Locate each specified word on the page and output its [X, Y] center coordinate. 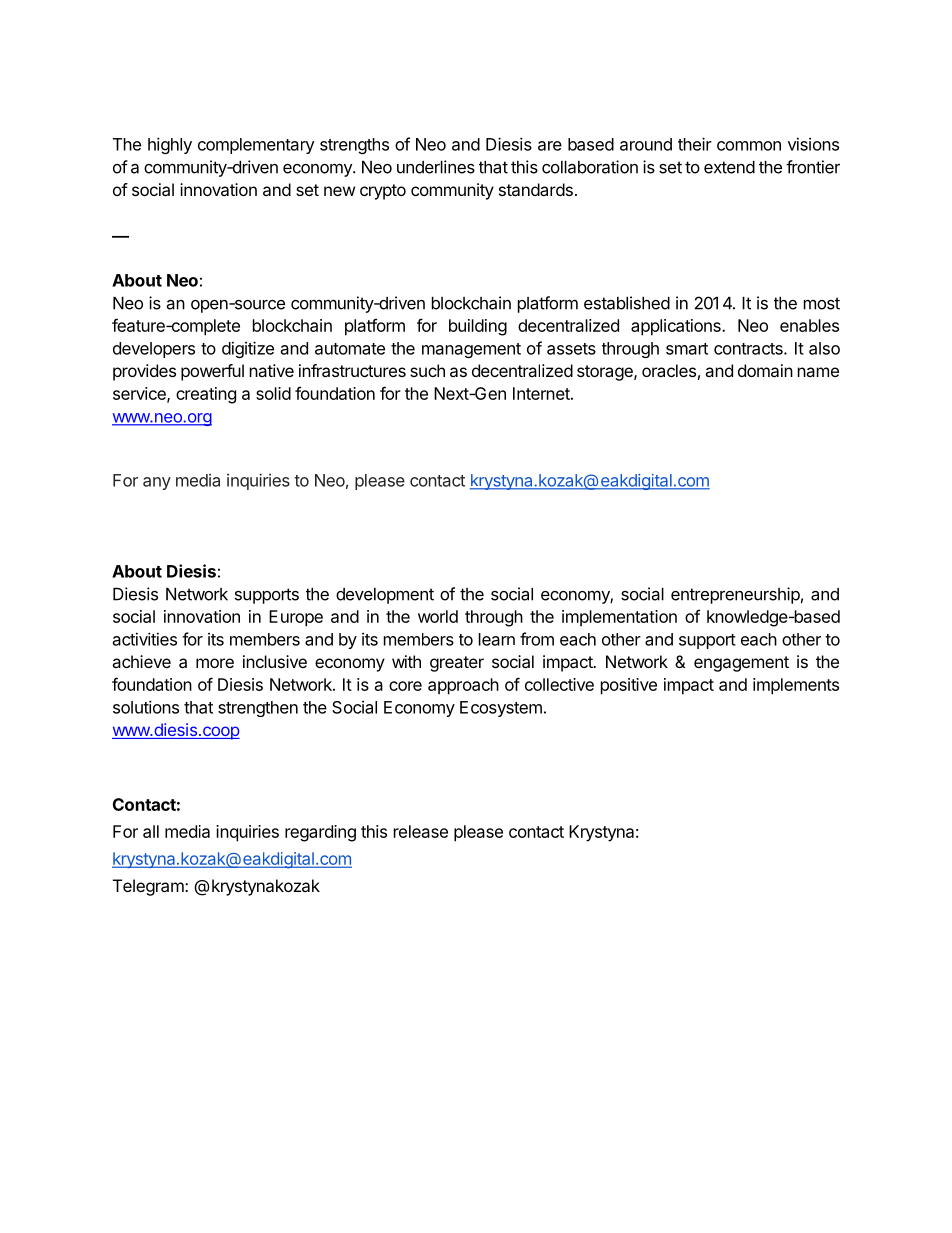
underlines [436, 167]
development [385, 596]
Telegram [149, 887]
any [157, 483]
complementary [256, 146]
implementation [619, 618]
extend [729, 167]
